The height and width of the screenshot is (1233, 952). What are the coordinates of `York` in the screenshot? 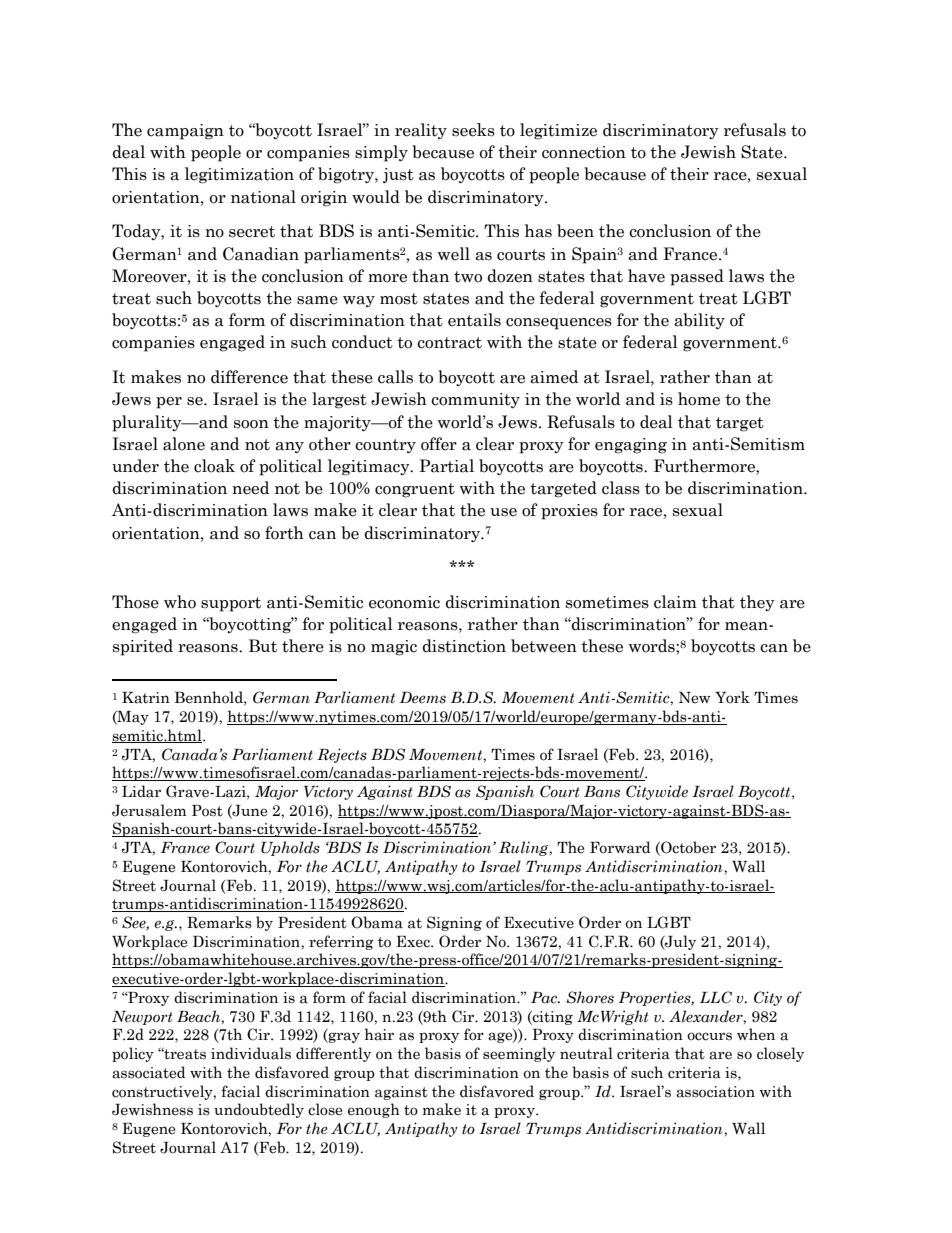 It's located at (732, 697).
